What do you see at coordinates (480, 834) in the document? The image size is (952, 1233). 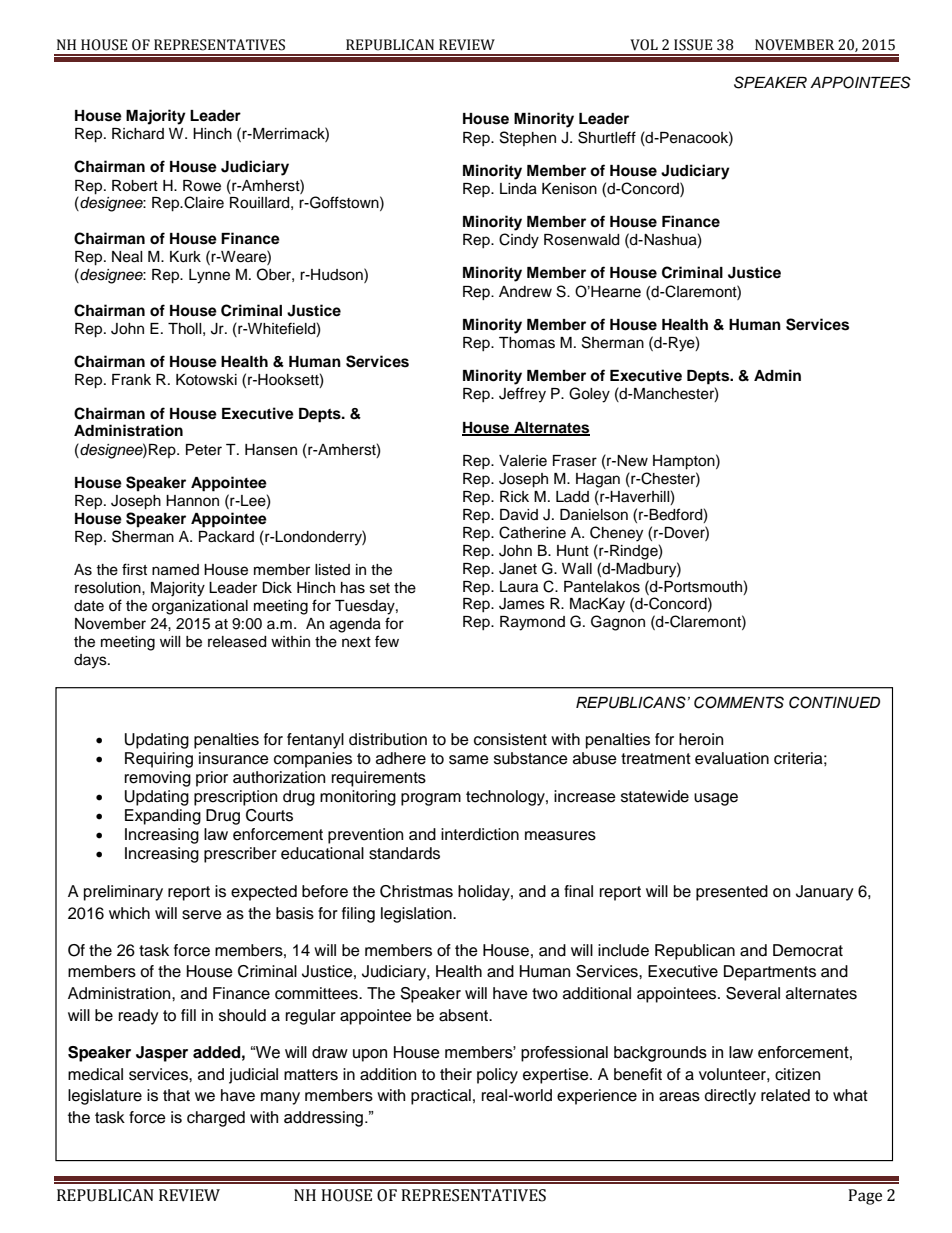 I see `interdiction` at bounding box center [480, 834].
